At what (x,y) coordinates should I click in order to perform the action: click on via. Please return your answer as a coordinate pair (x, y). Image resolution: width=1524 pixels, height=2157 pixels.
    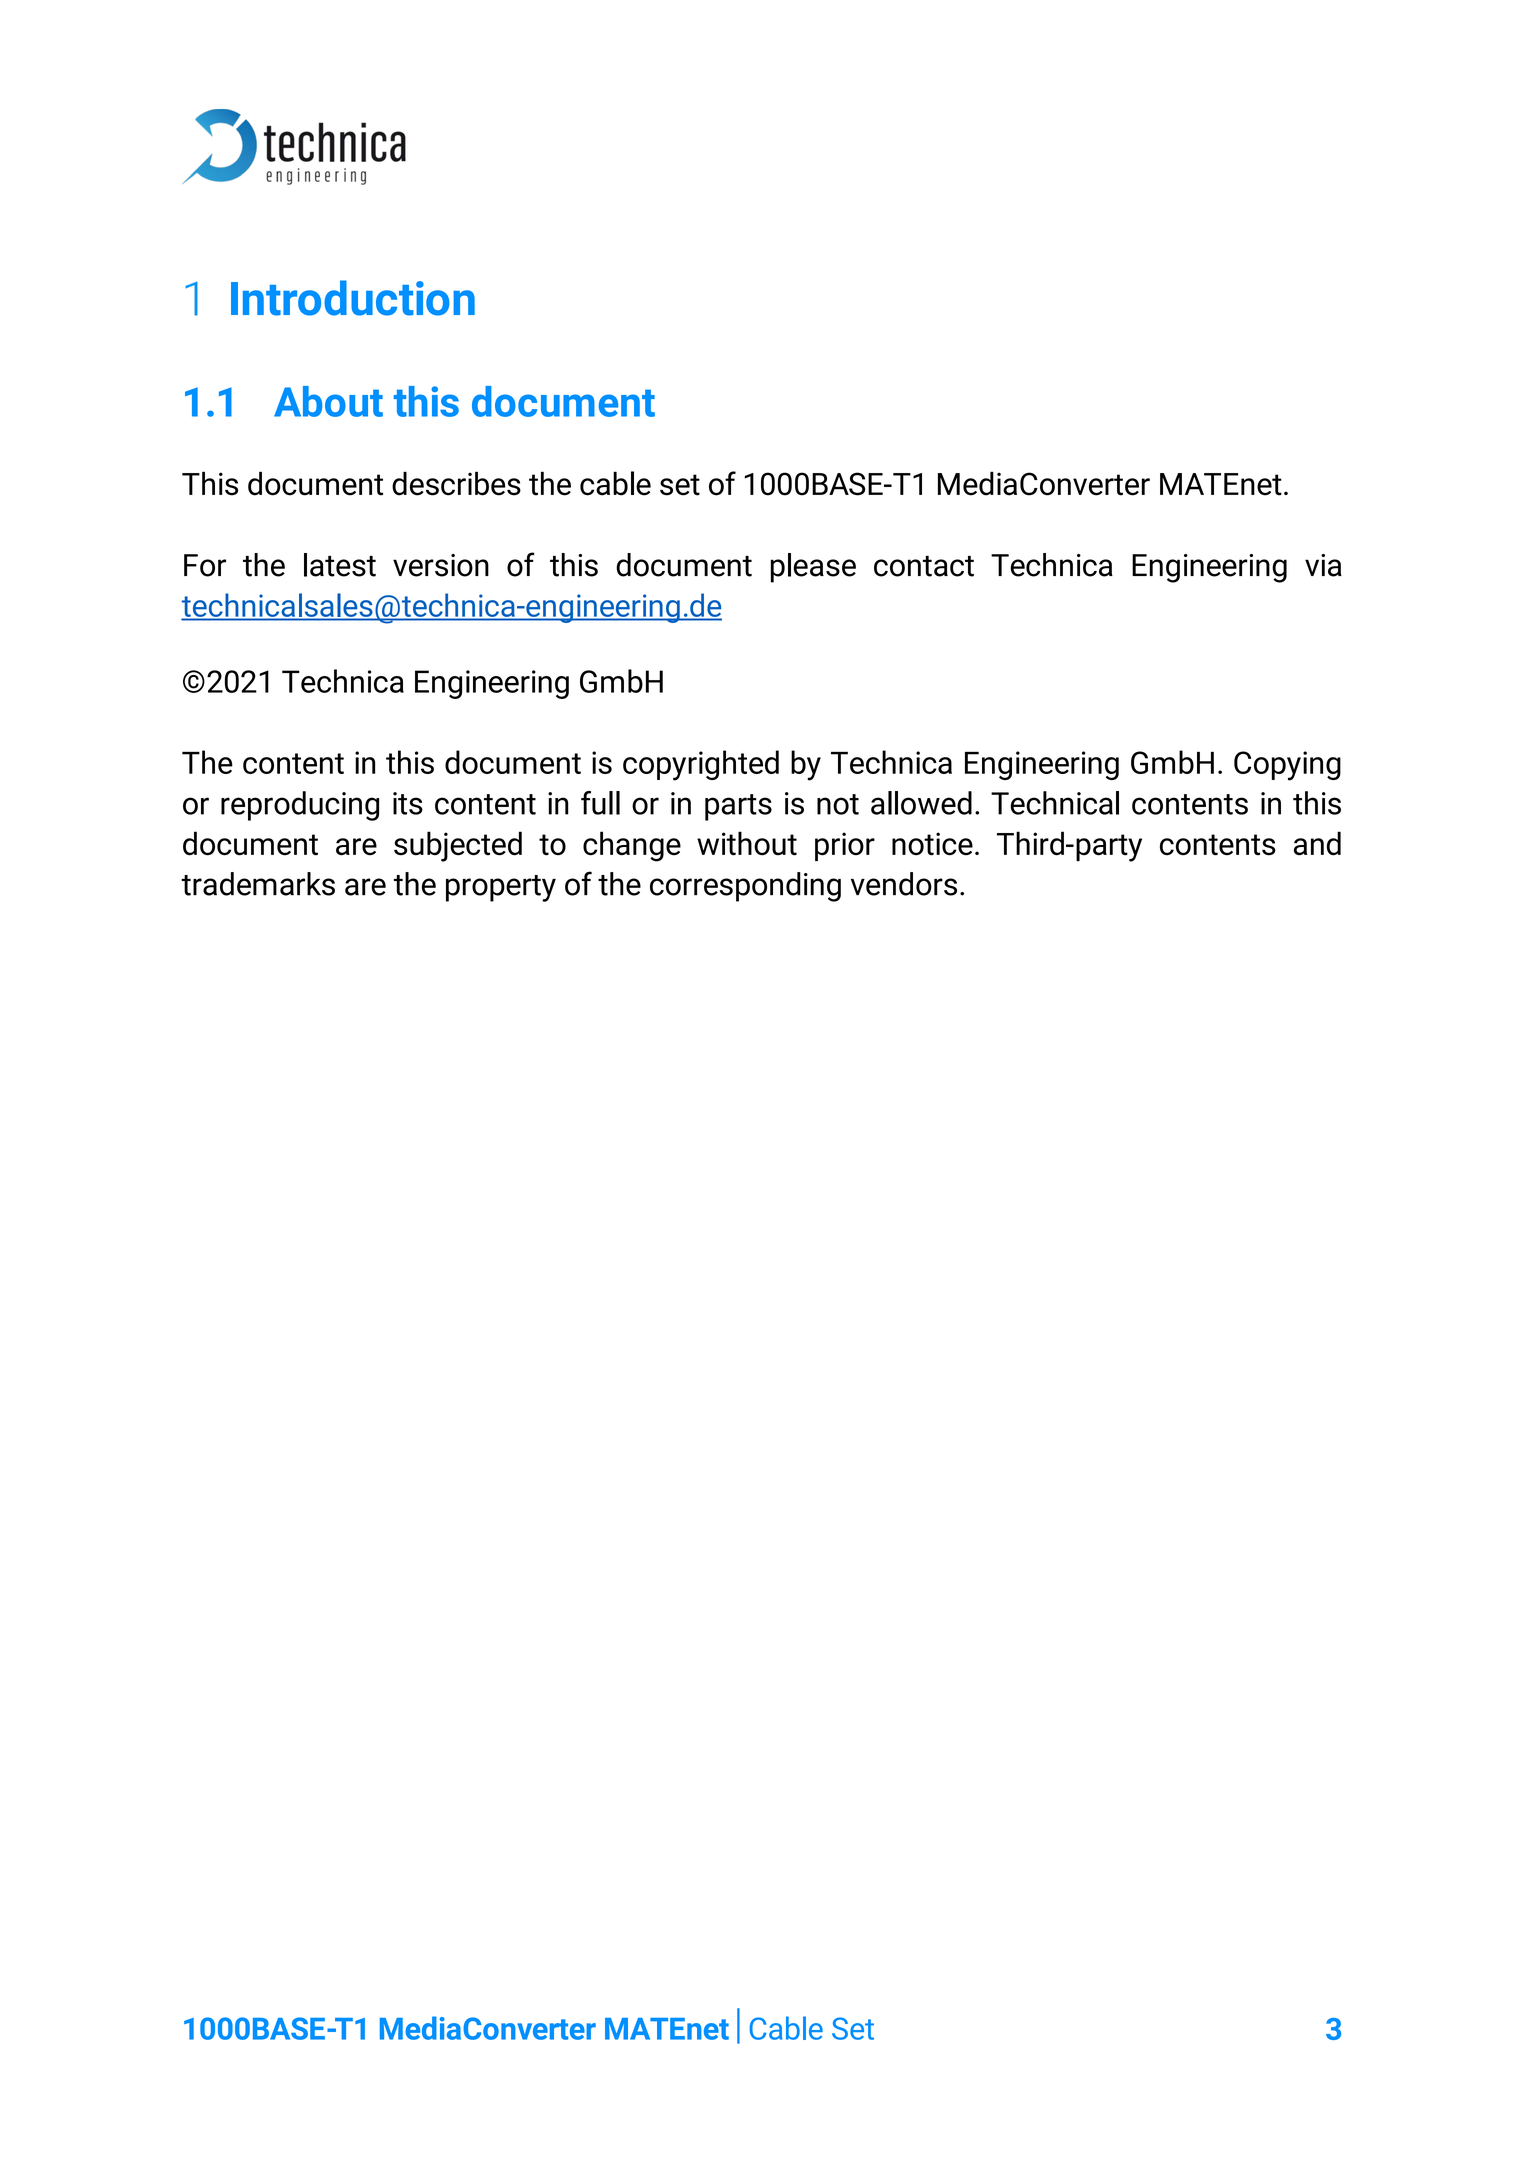
    Looking at the image, I should click on (1323, 565).
